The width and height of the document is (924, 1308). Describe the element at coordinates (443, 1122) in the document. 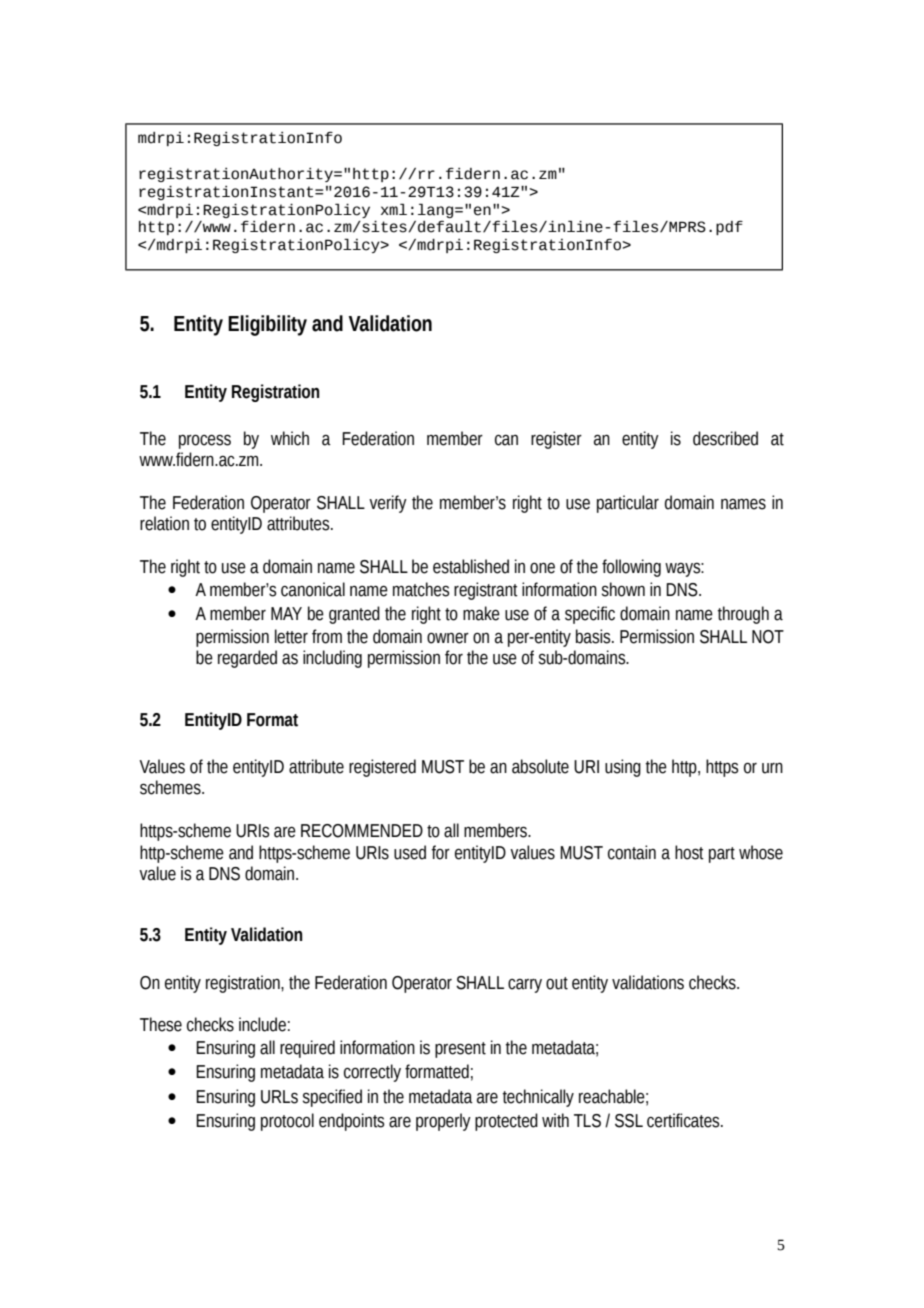

I see `properly` at that location.
